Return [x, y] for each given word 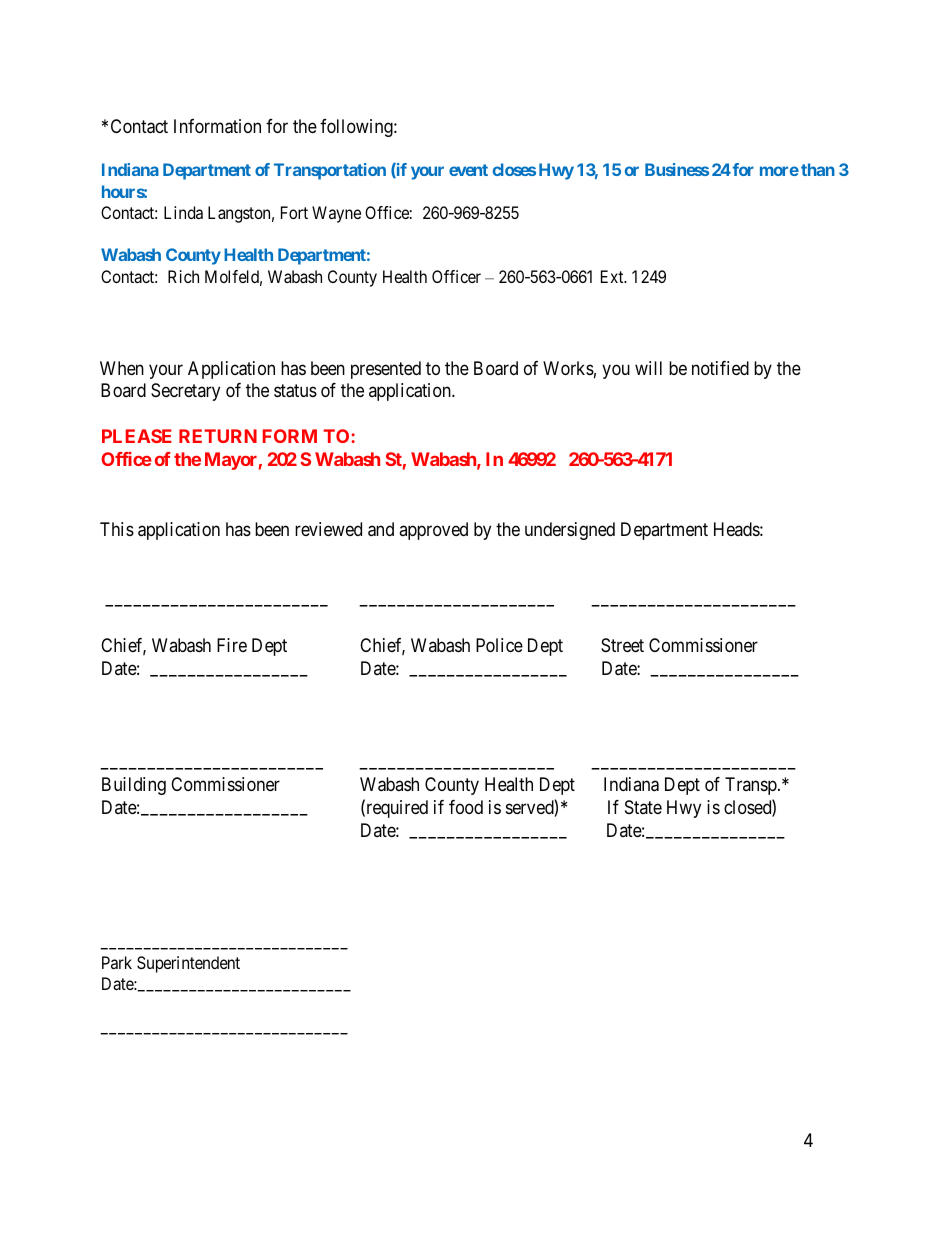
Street [622, 645]
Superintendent [188, 964]
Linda [183, 212]
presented [386, 370]
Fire [232, 645]
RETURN [218, 436]
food [466, 807]
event [468, 170]
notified [720, 368]
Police [499, 645]
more [779, 171]
